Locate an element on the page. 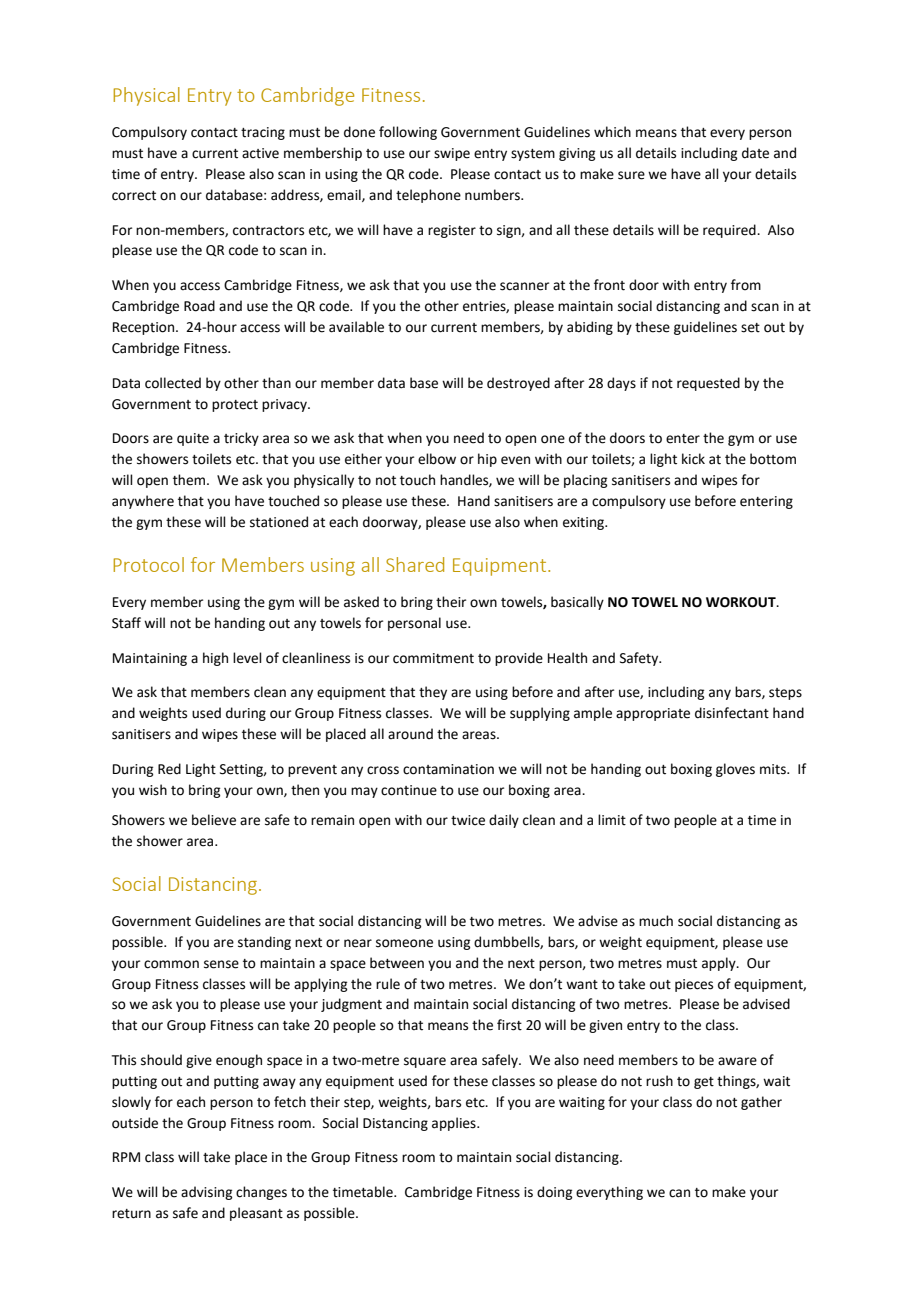 The width and height of the document is (924, 1308). Shared is located at coordinates (415, 564).
